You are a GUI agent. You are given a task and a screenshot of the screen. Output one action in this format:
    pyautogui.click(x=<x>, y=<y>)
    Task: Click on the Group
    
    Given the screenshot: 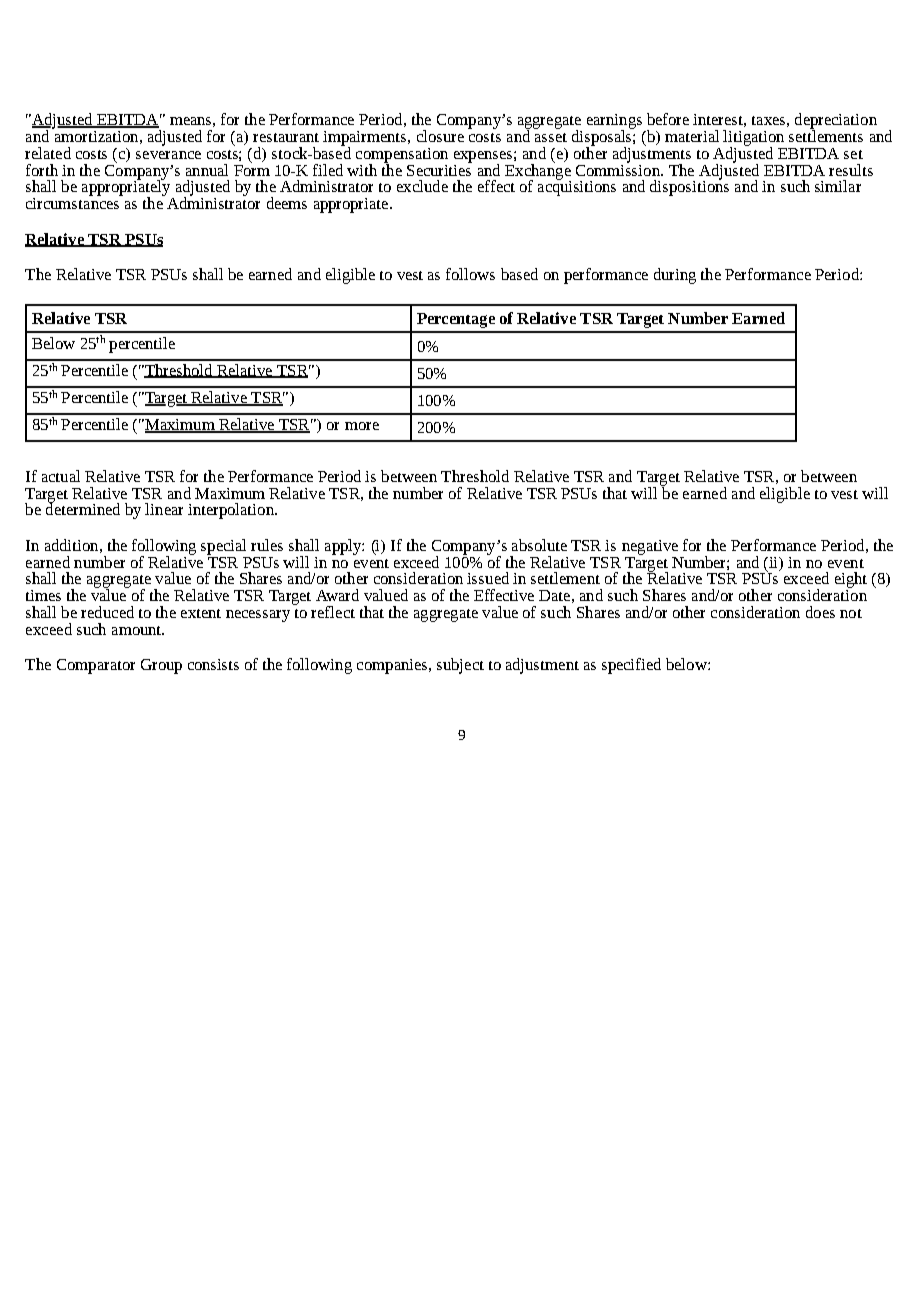 What is the action you would take?
    pyautogui.click(x=161, y=666)
